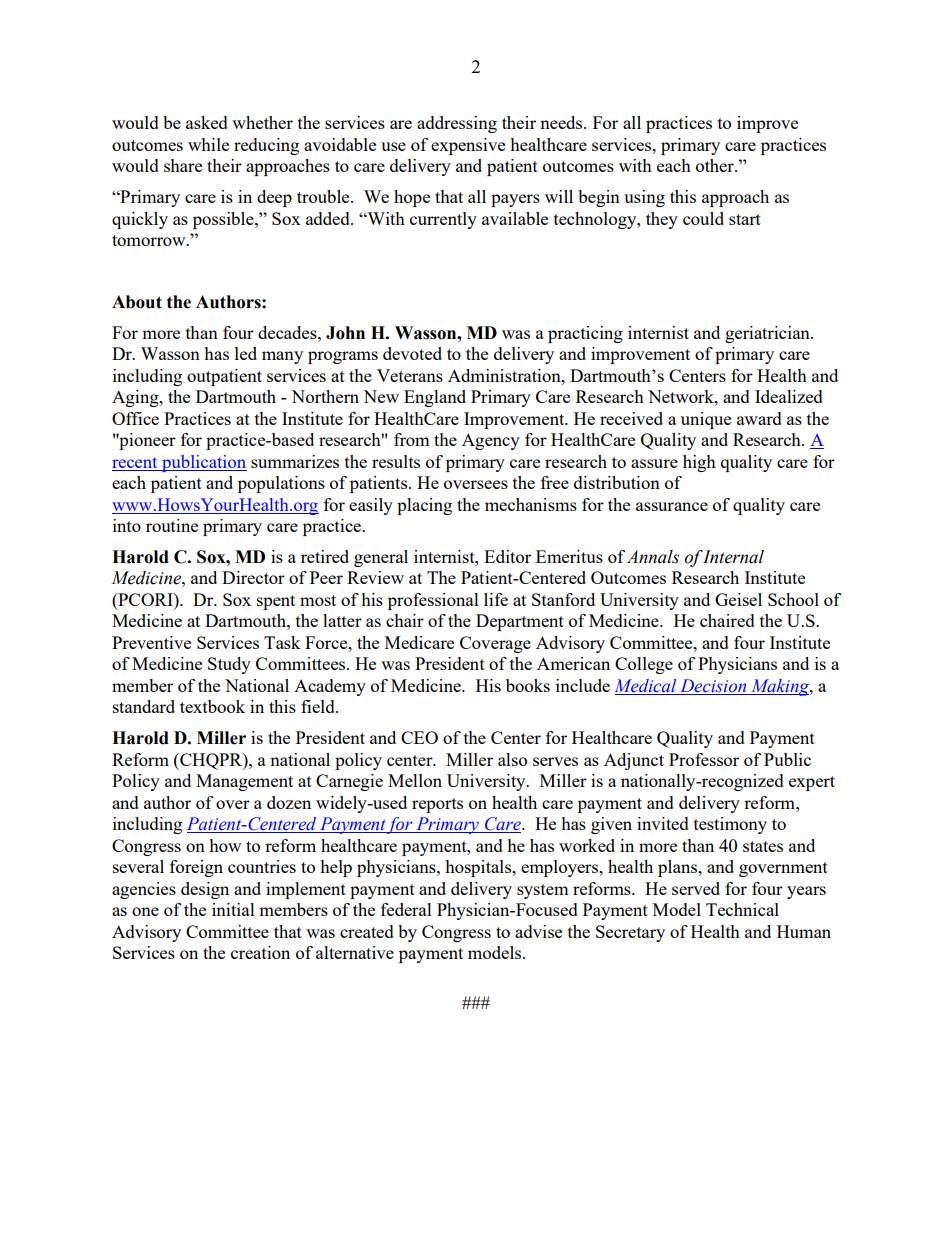  What do you see at coordinates (716, 165) in the screenshot?
I see `other` at bounding box center [716, 165].
